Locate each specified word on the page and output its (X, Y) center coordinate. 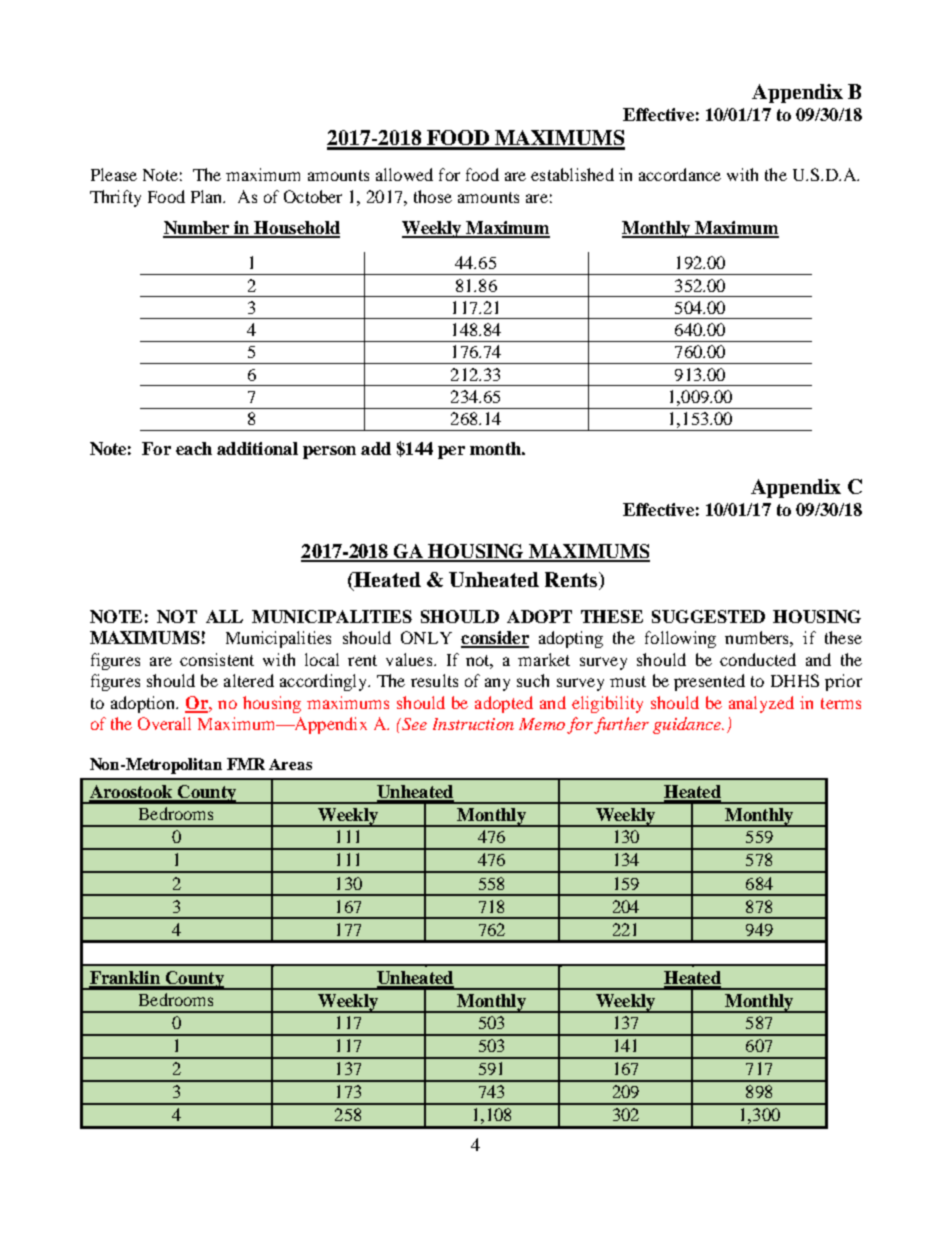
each (194, 448)
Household (296, 229)
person (329, 452)
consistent (217, 659)
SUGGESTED (708, 616)
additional (257, 448)
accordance (680, 174)
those (433, 196)
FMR (246, 764)
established (572, 174)
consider (495, 639)
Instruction (473, 724)
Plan (208, 196)
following (680, 639)
